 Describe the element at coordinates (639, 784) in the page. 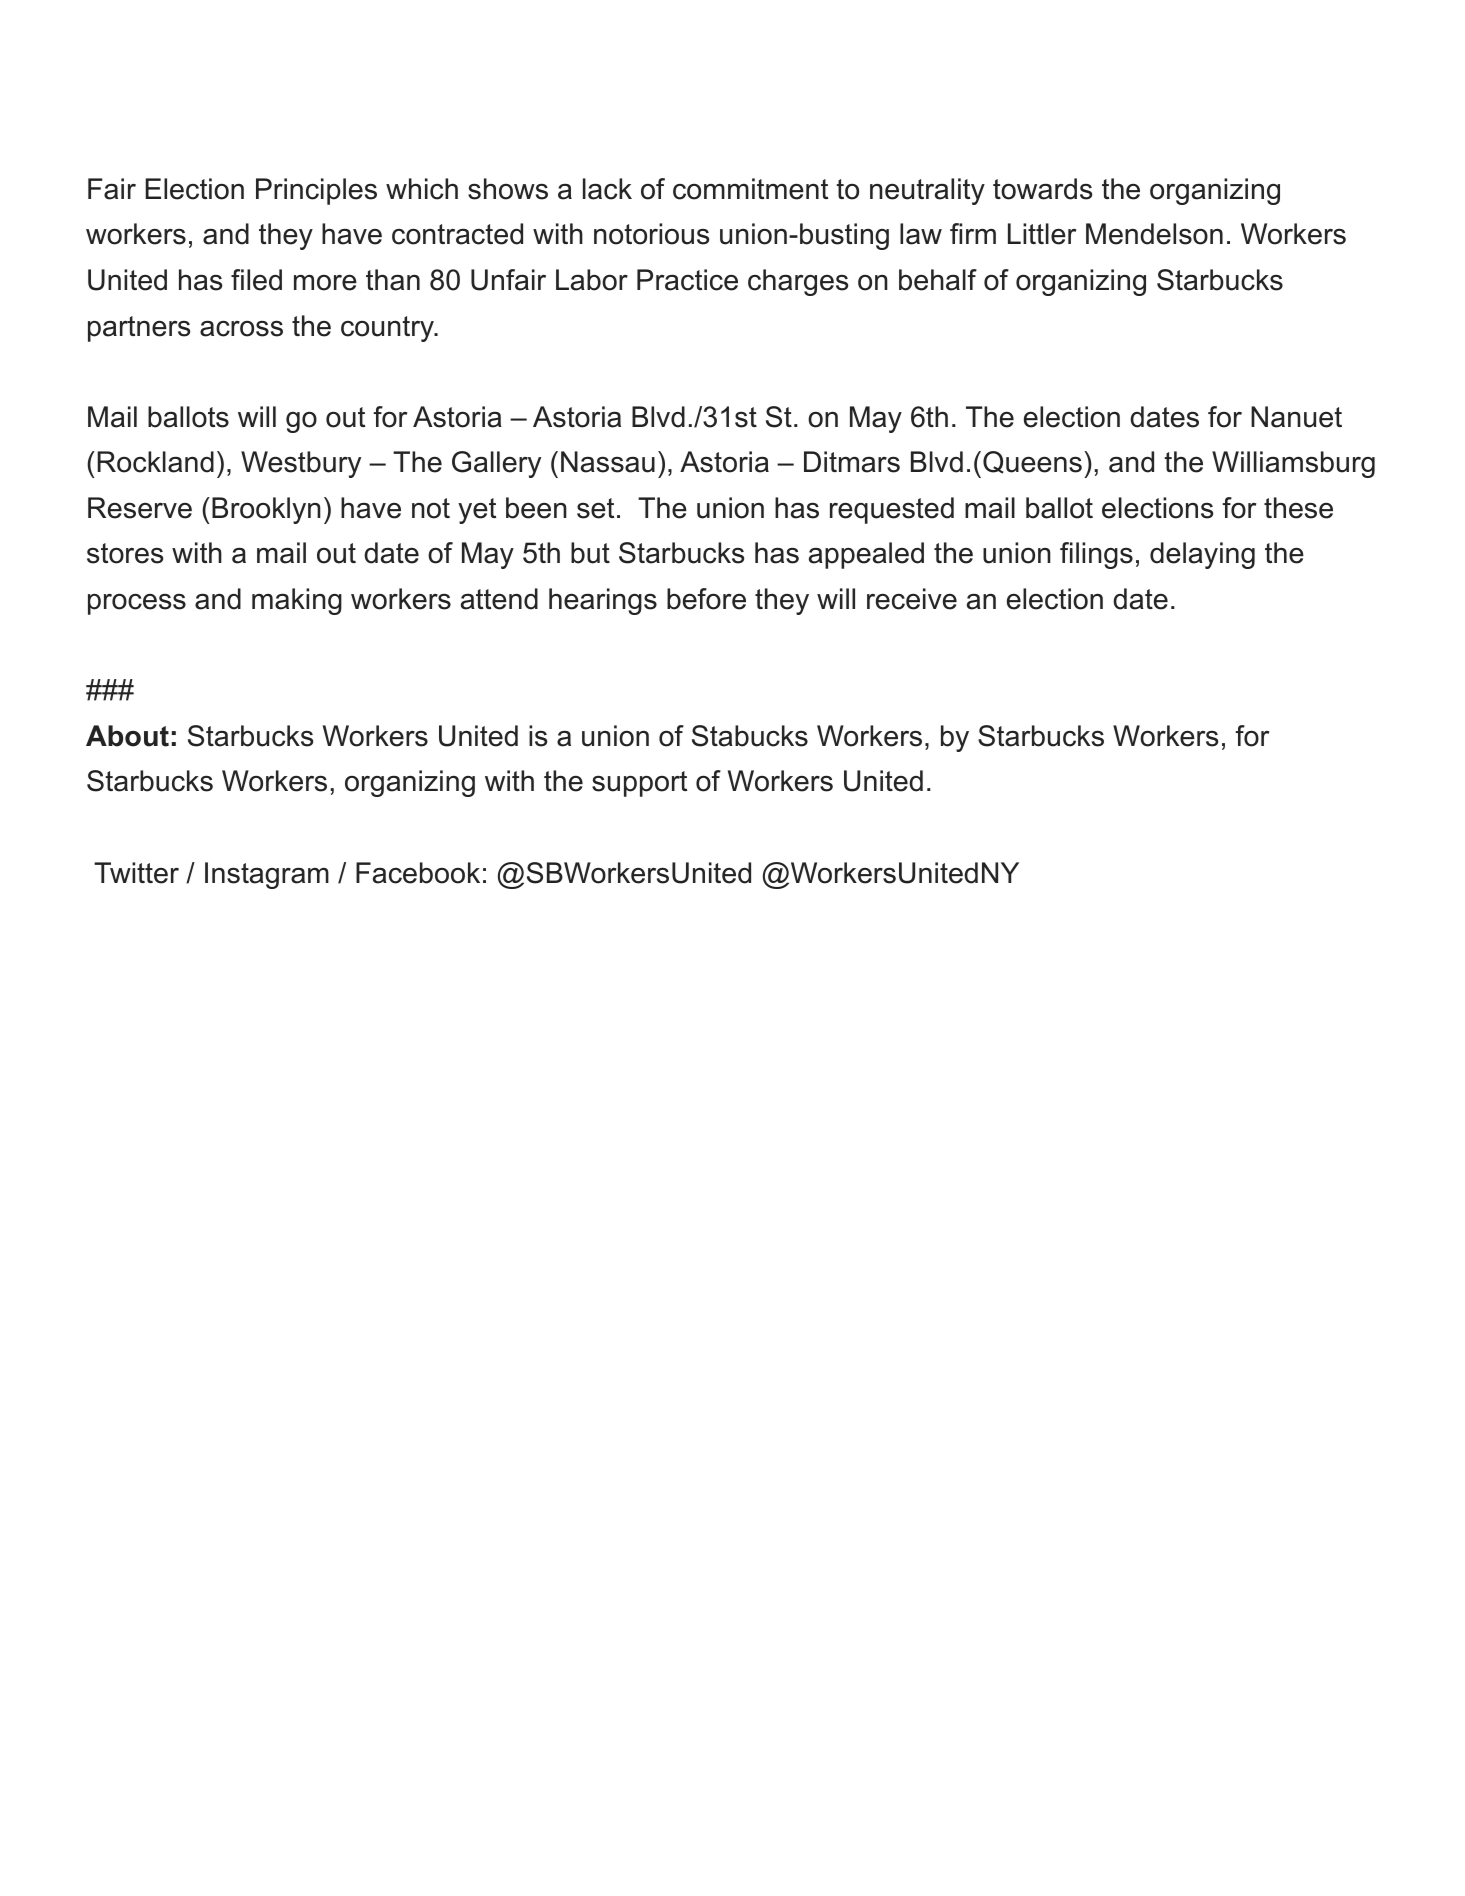

I see `support` at that location.
